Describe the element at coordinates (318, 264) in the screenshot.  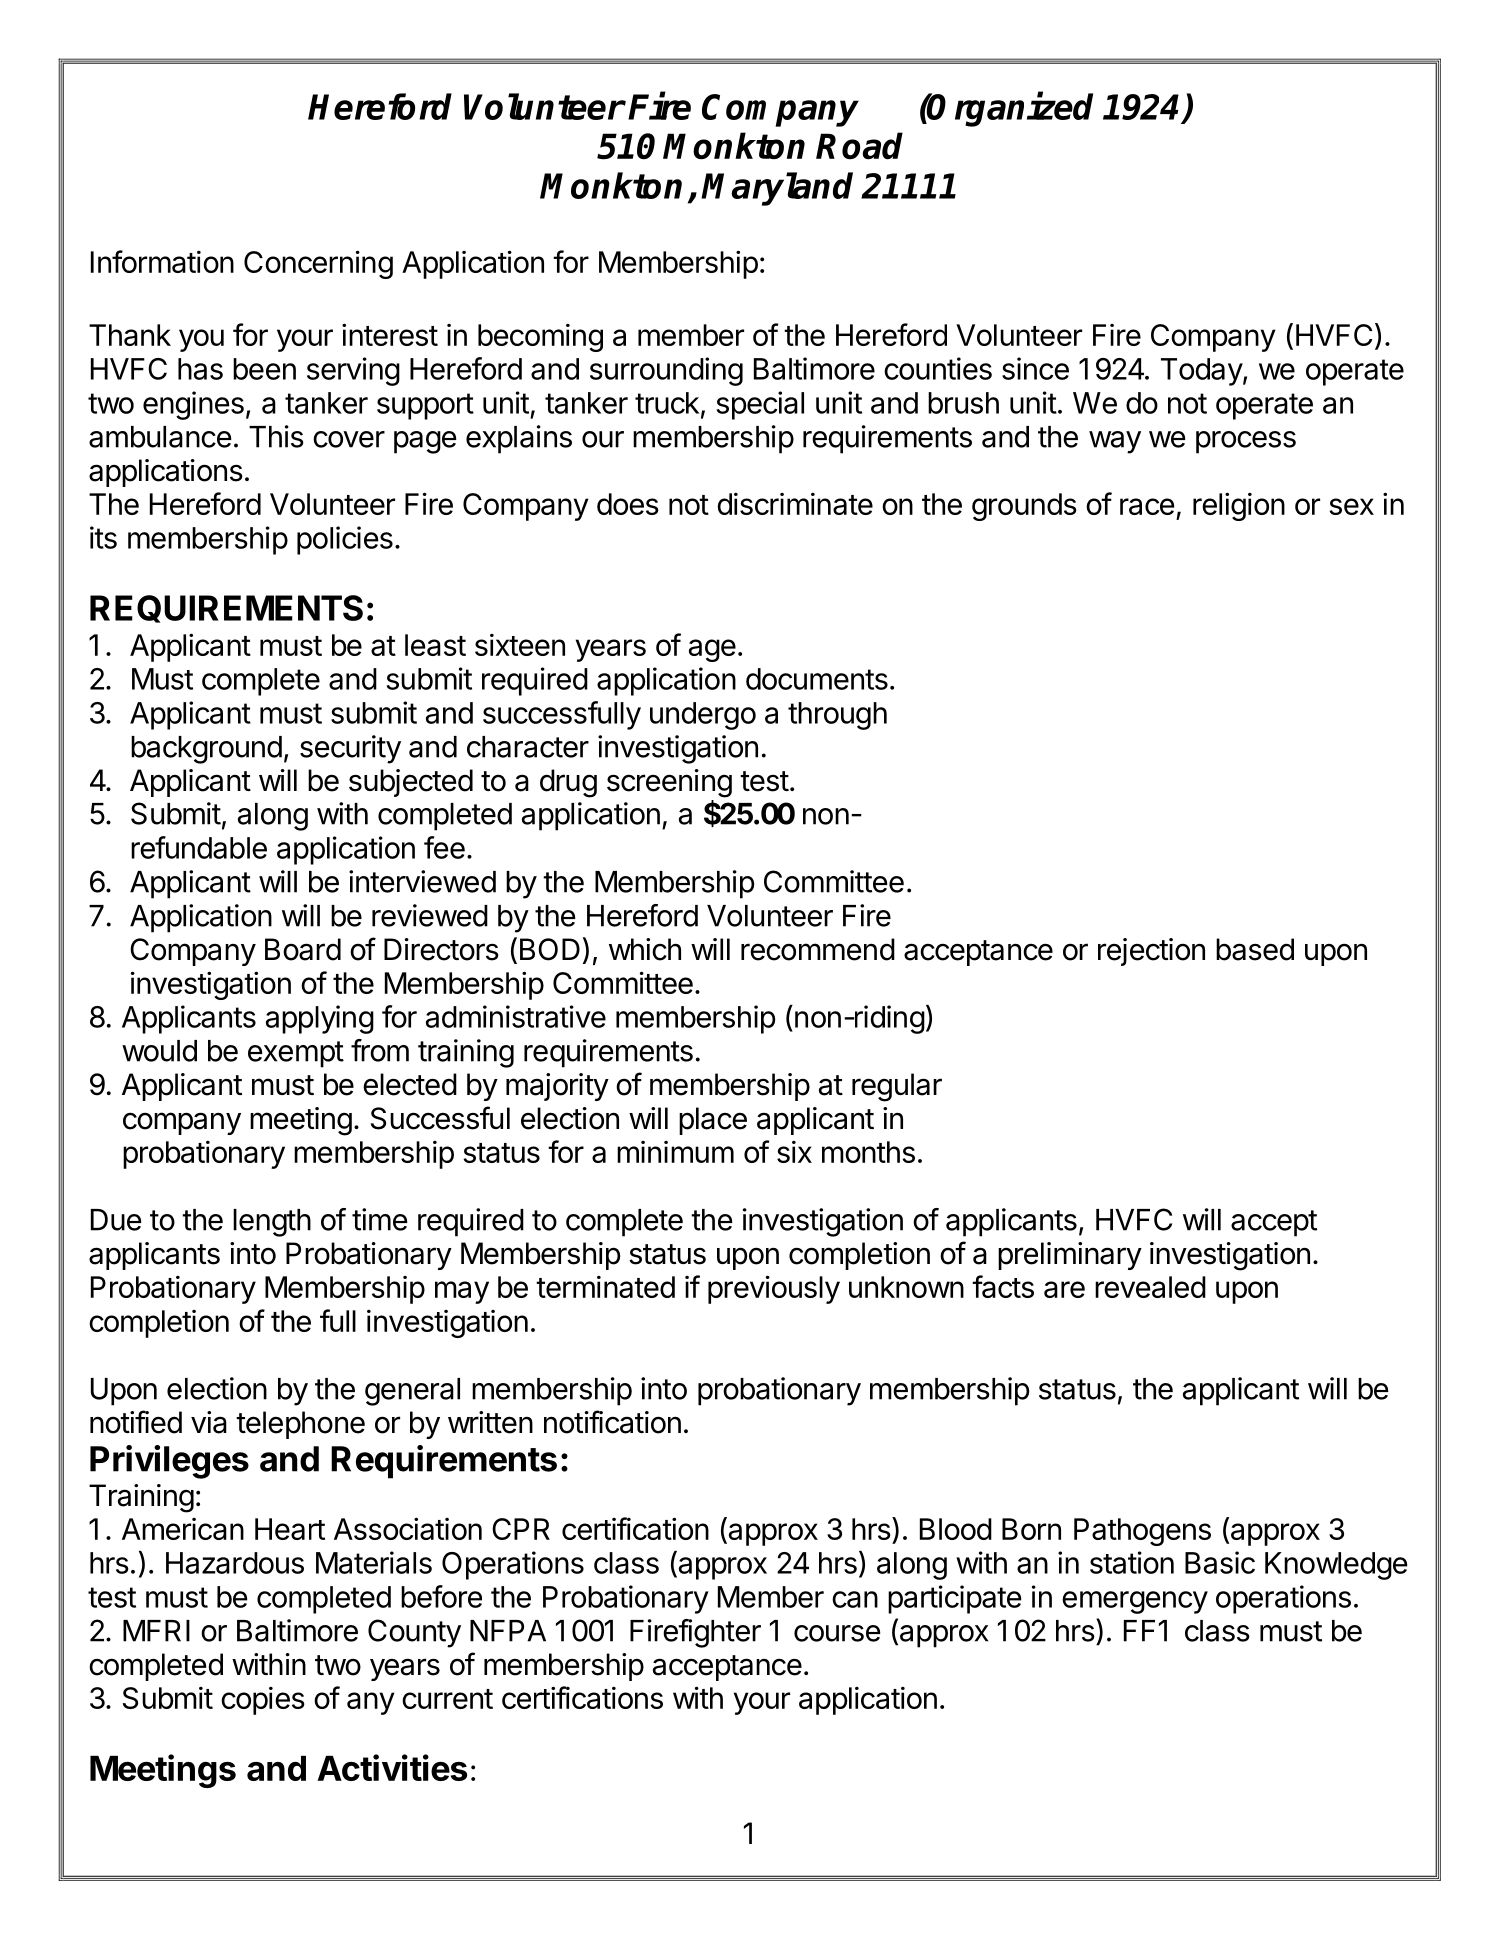
I see `Concerning` at that location.
